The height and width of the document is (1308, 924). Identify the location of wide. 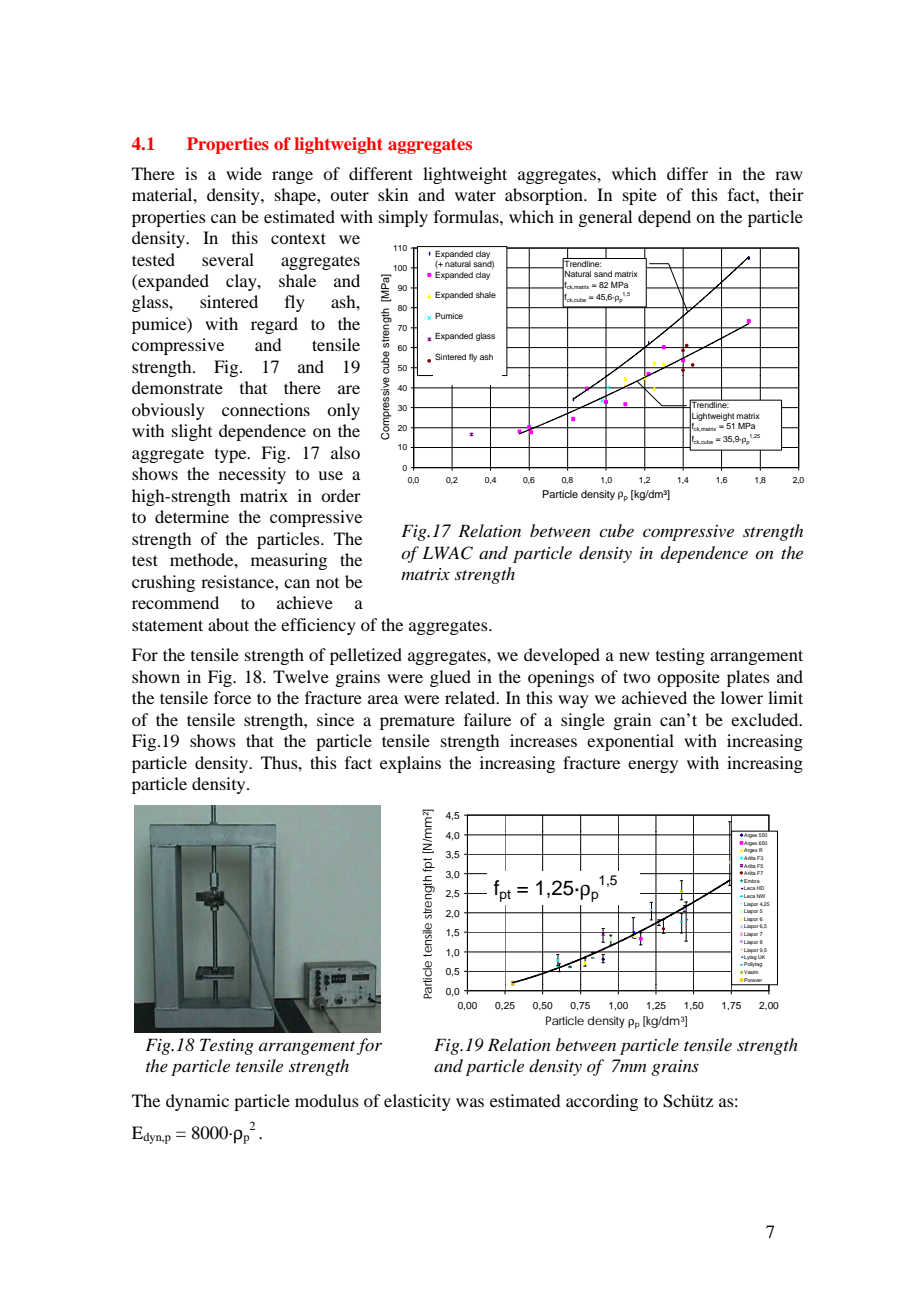
(244, 173).
